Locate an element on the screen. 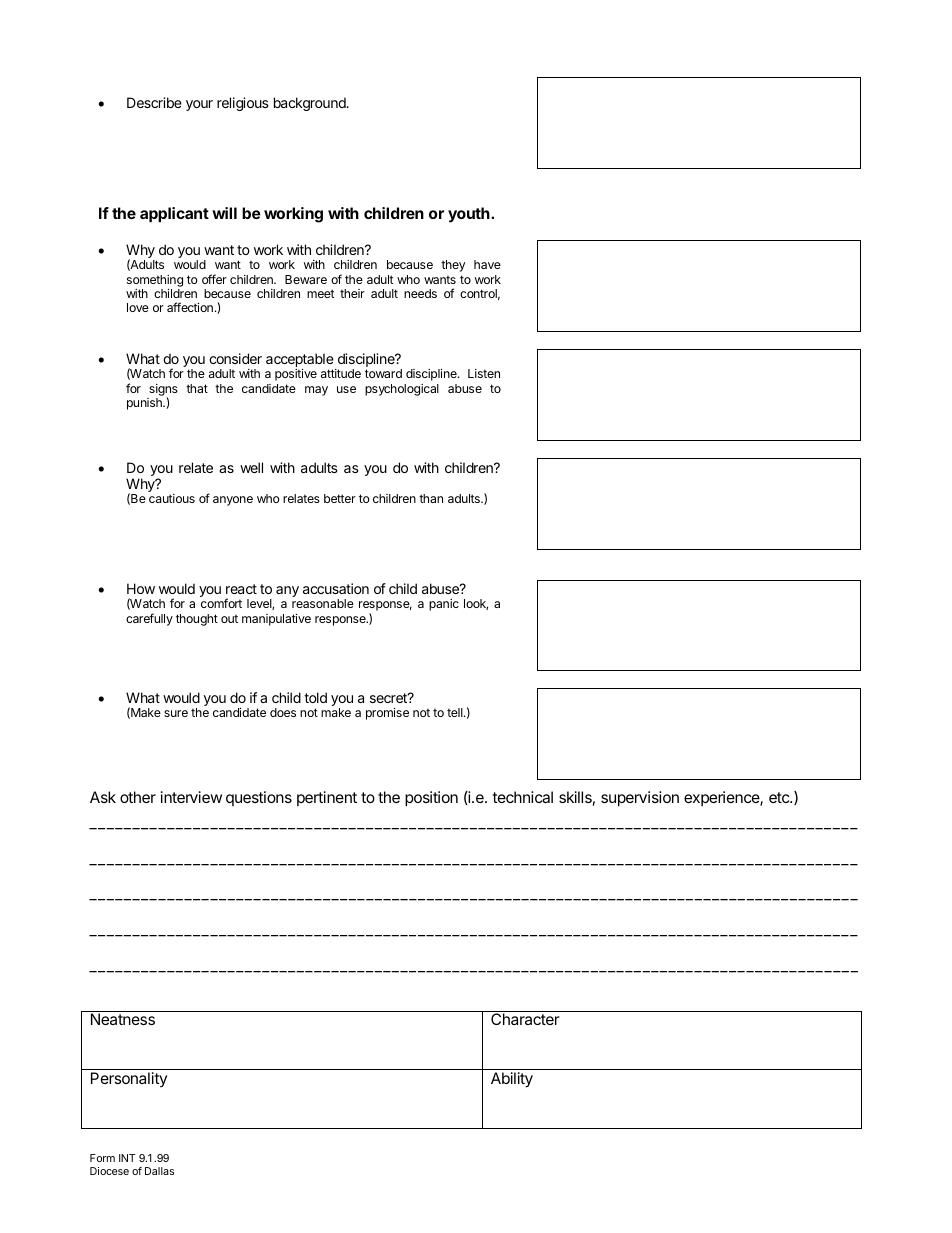 This screenshot has height=1233, width=952. supervision is located at coordinates (640, 799).
